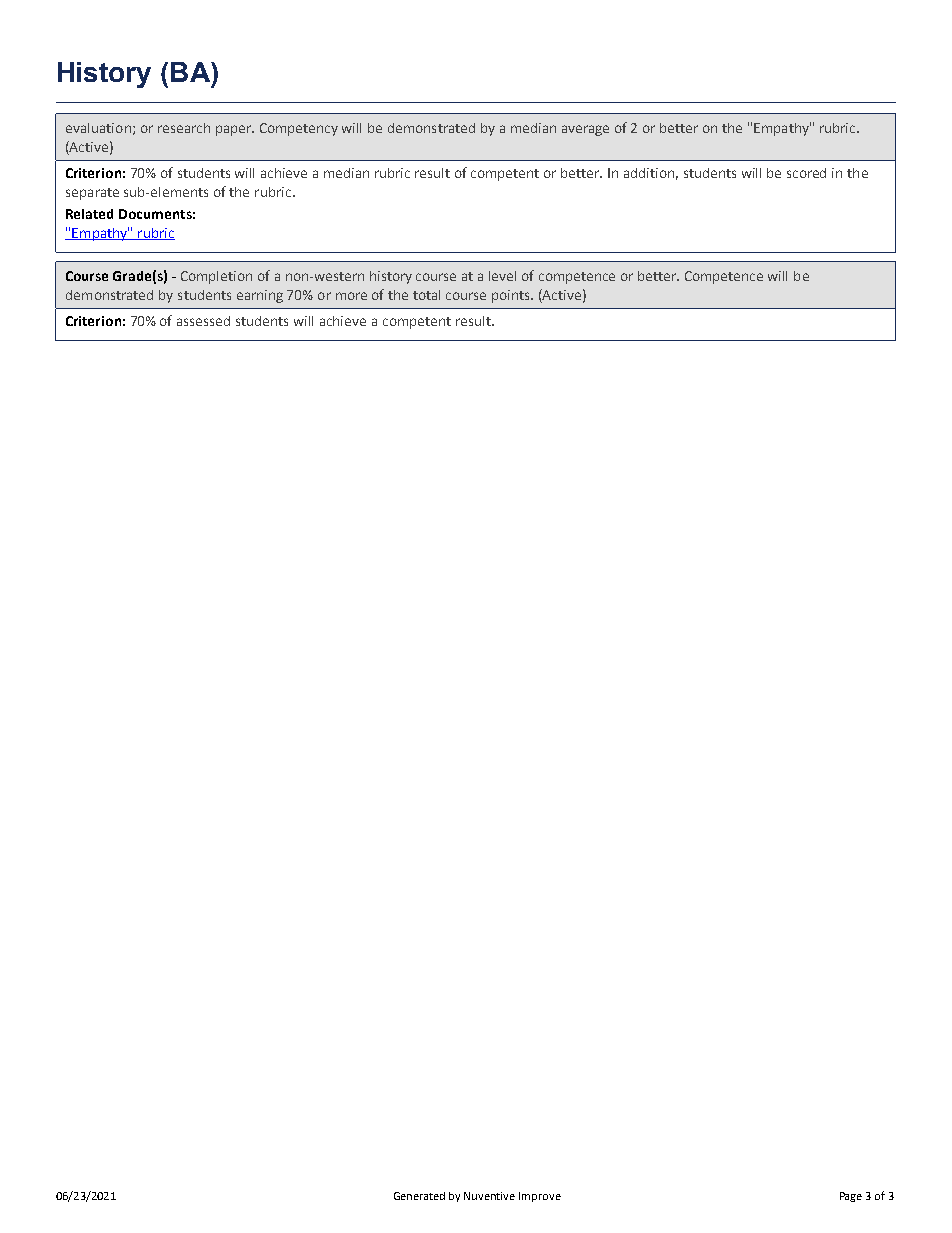 The width and height of the page is (952, 1233). I want to click on Generated, so click(419, 1196).
